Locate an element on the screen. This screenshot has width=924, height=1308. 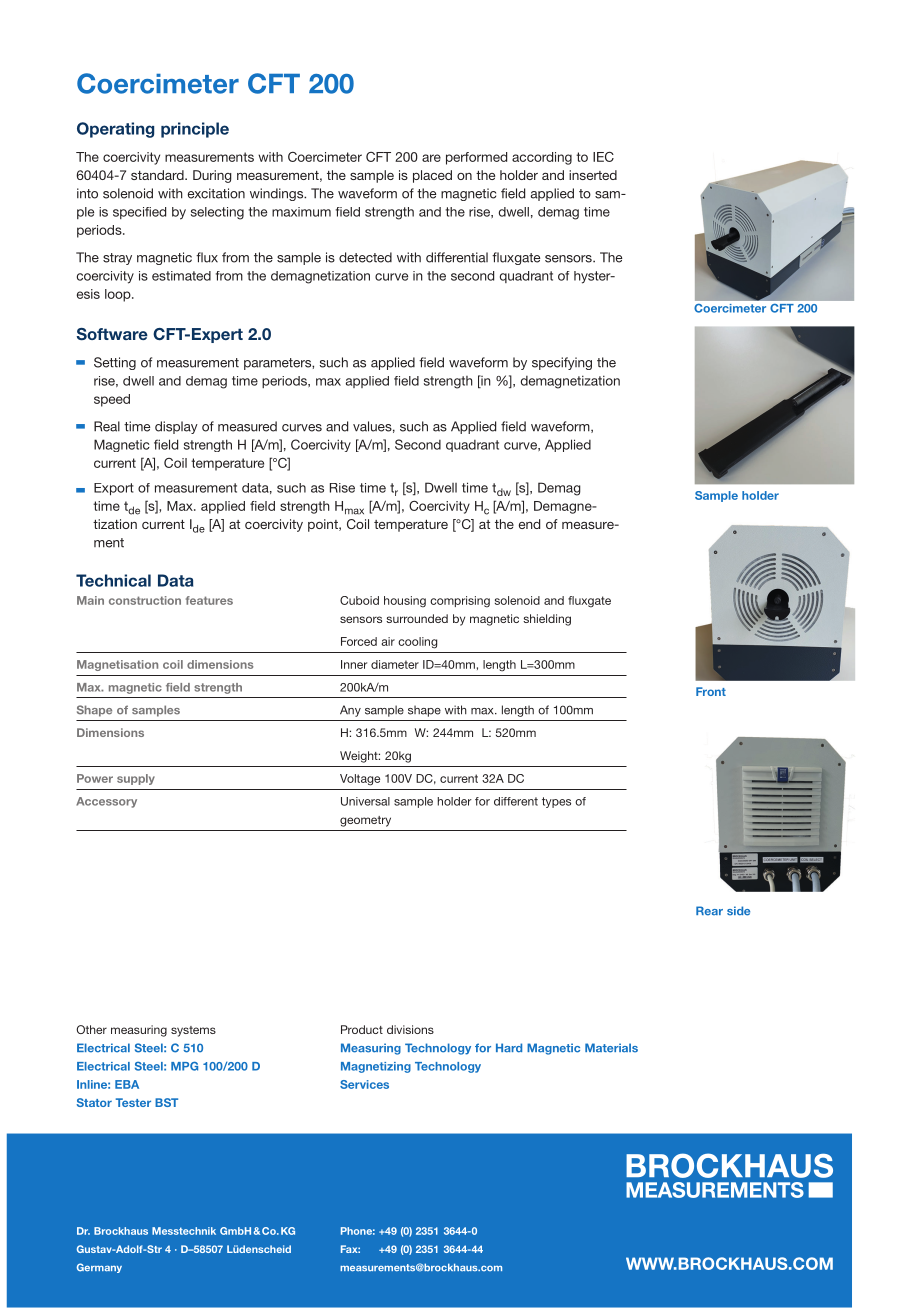
Front is located at coordinates (711, 691).
